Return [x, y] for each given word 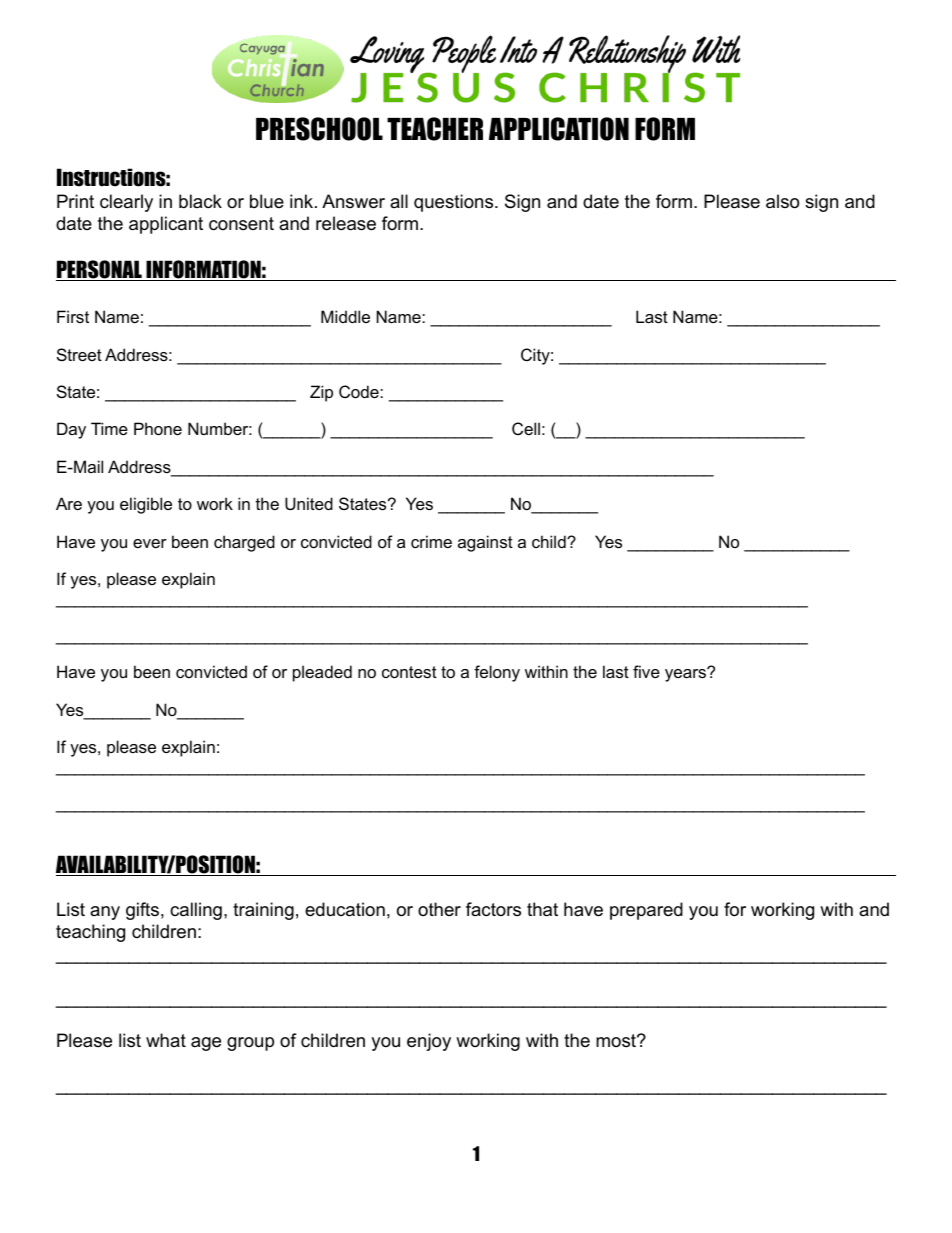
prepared [646, 911]
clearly [126, 203]
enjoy [429, 1042]
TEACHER [435, 129]
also [782, 201]
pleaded [322, 673]
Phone [158, 428]
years [686, 674]
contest [409, 672]
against [485, 543]
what [166, 1040]
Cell [526, 428]
